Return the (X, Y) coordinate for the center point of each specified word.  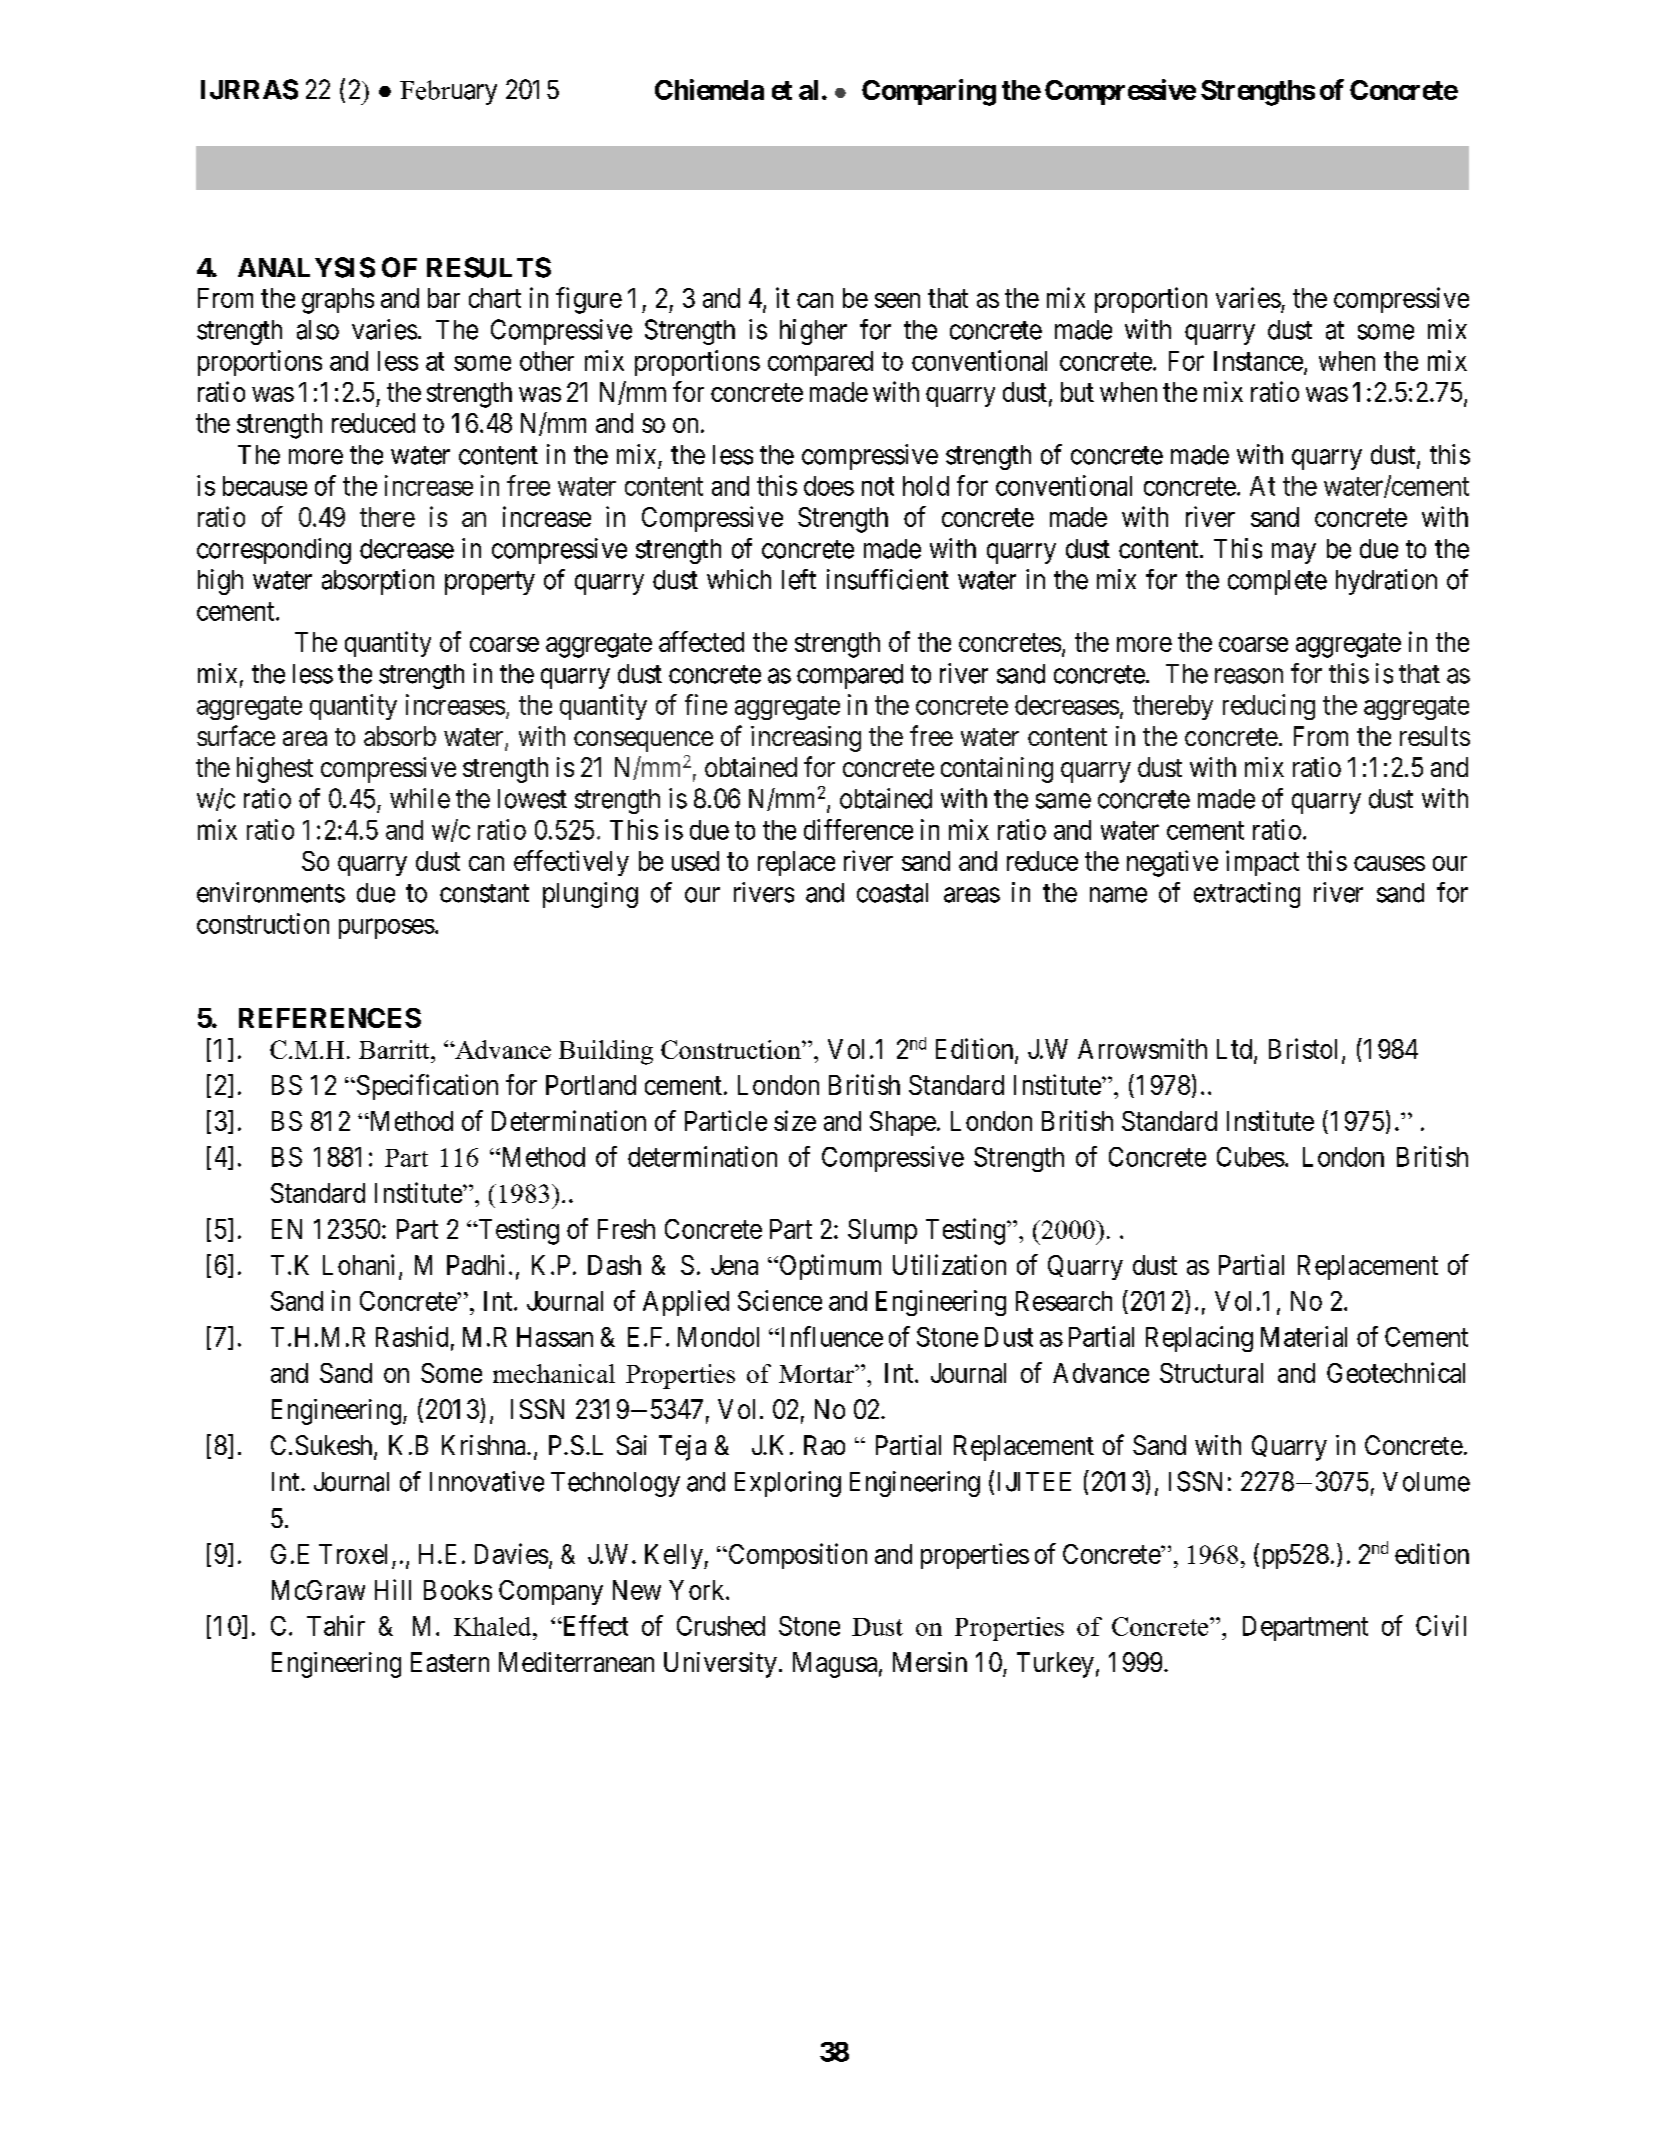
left (799, 579)
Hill (393, 1589)
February (448, 92)
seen (897, 300)
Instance (1258, 361)
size (795, 1120)
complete (1277, 582)
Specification (426, 1087)
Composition (796, 1556)
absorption (378, 582)
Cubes (1251, 1157)
